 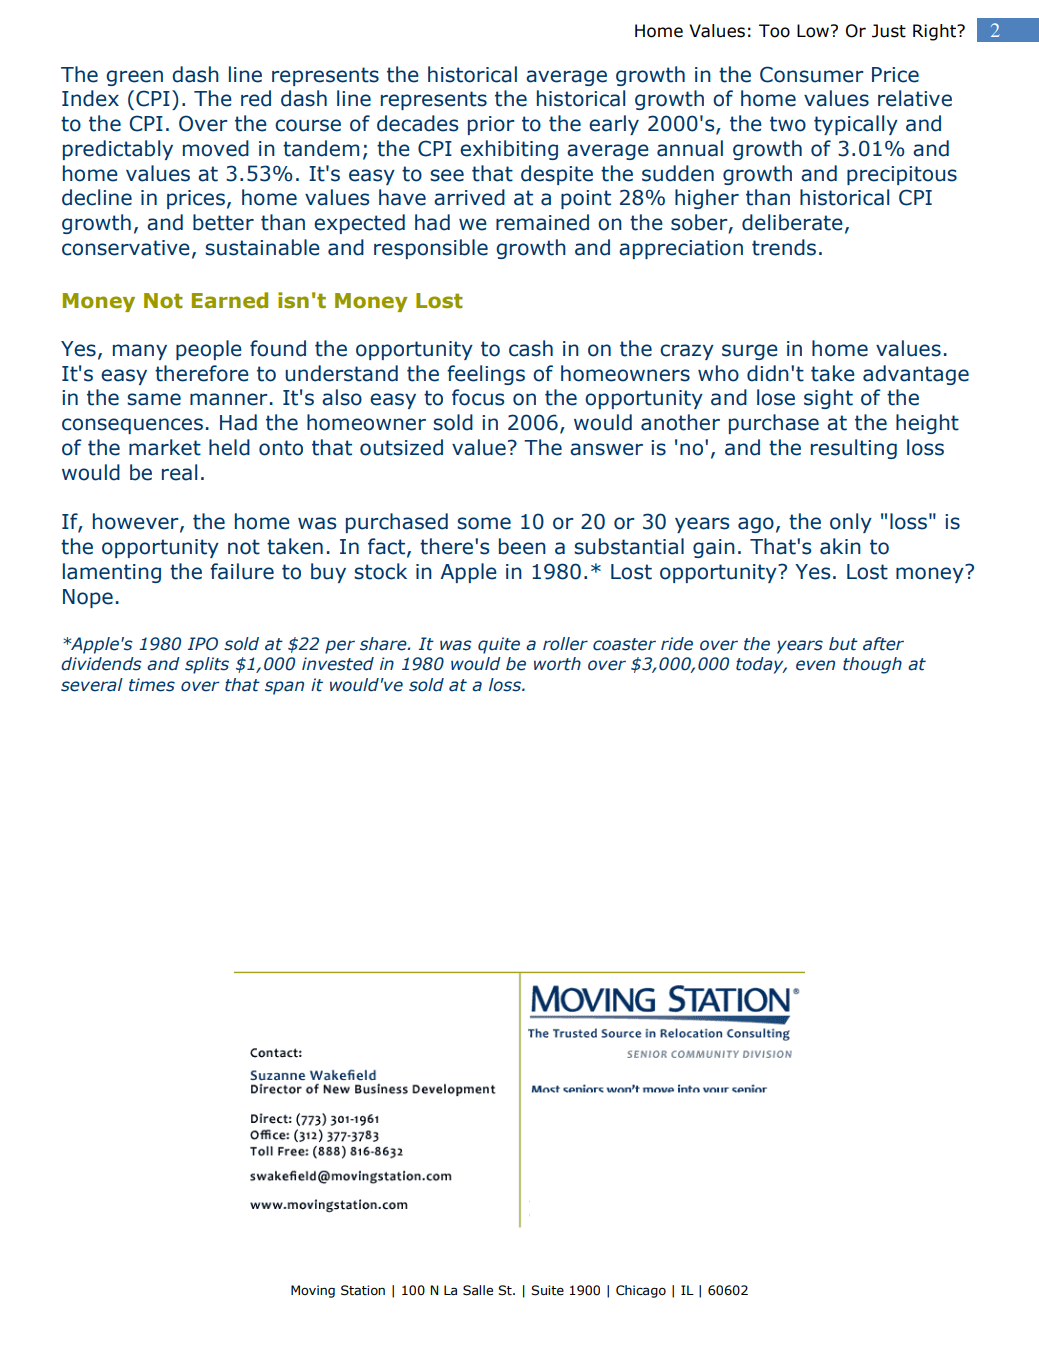 I want to click on Consumer, so click(x=812, y=74).
